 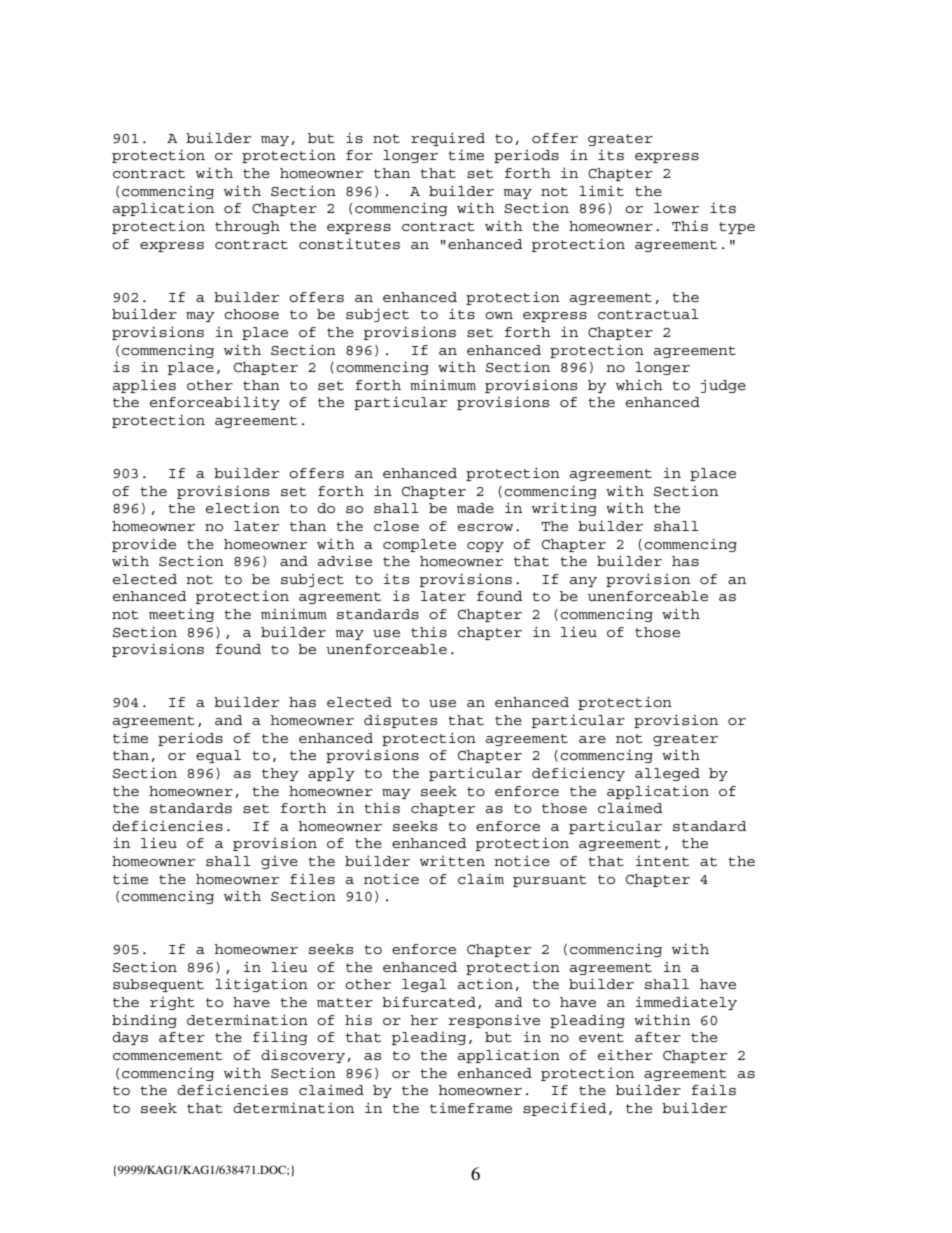 I want to click on required, so click(x=448, y=139).
